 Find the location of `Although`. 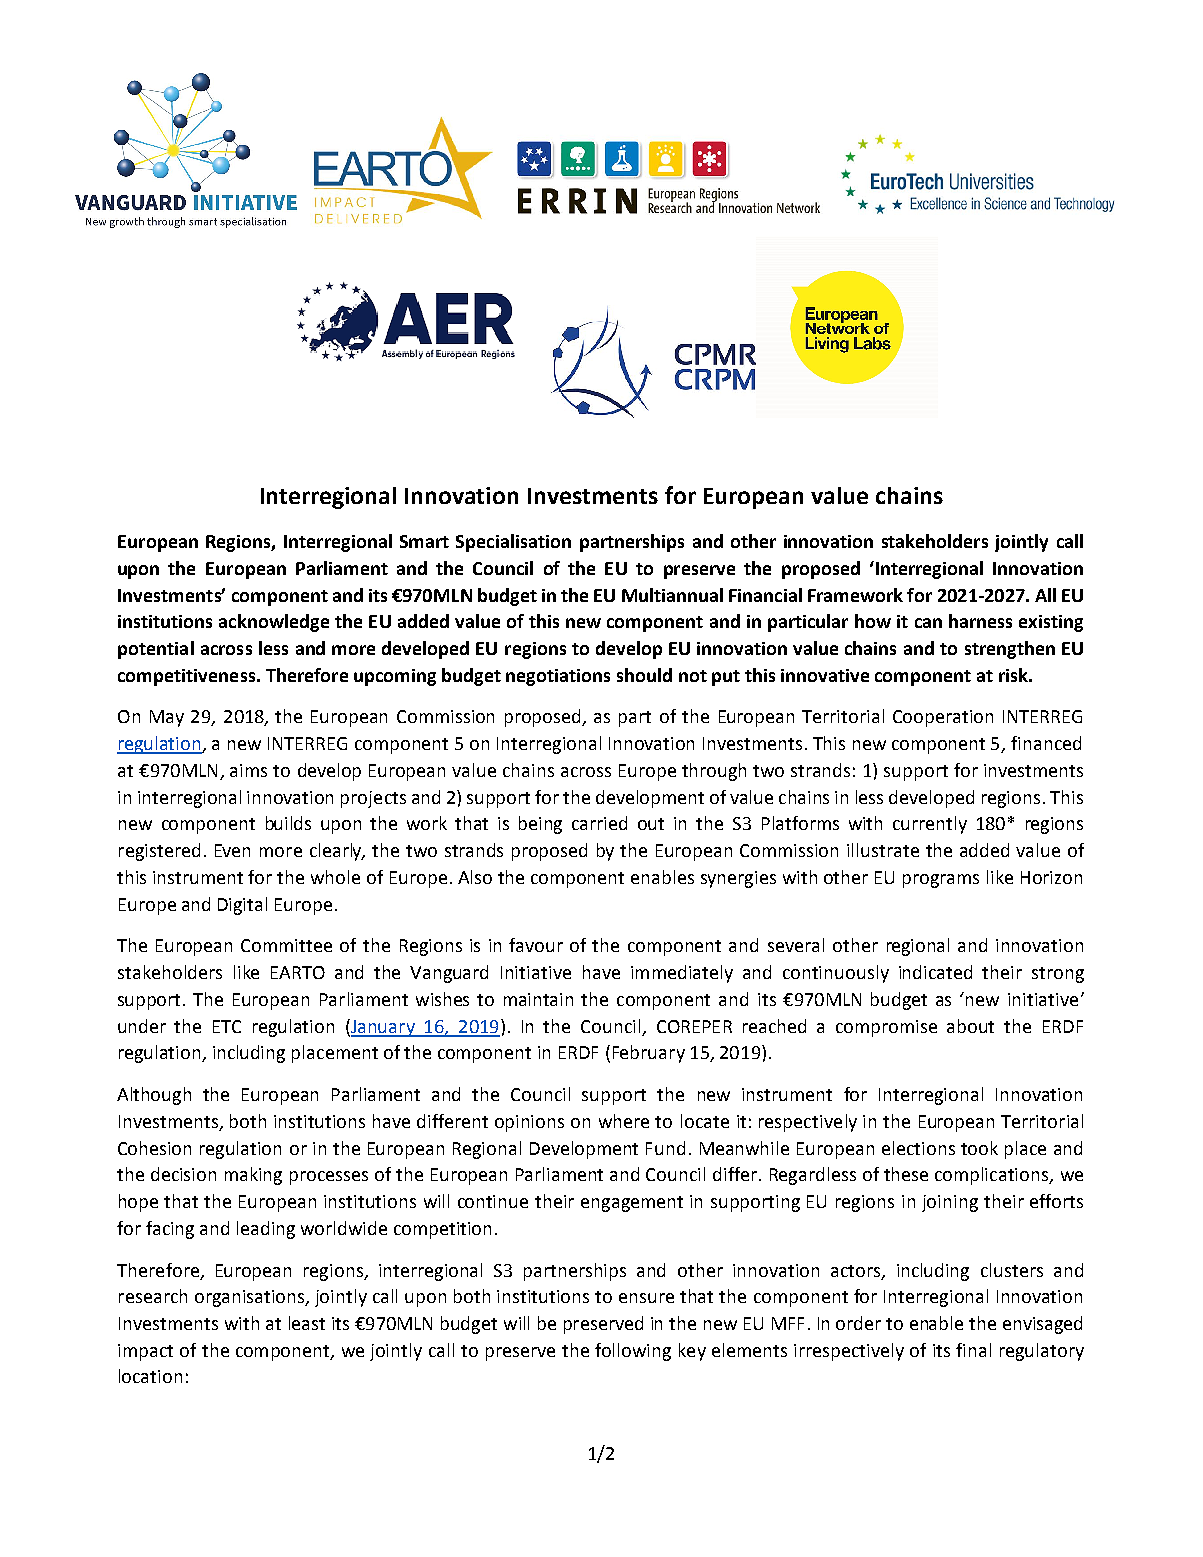

Although is located at coordinates (154, 1096).
